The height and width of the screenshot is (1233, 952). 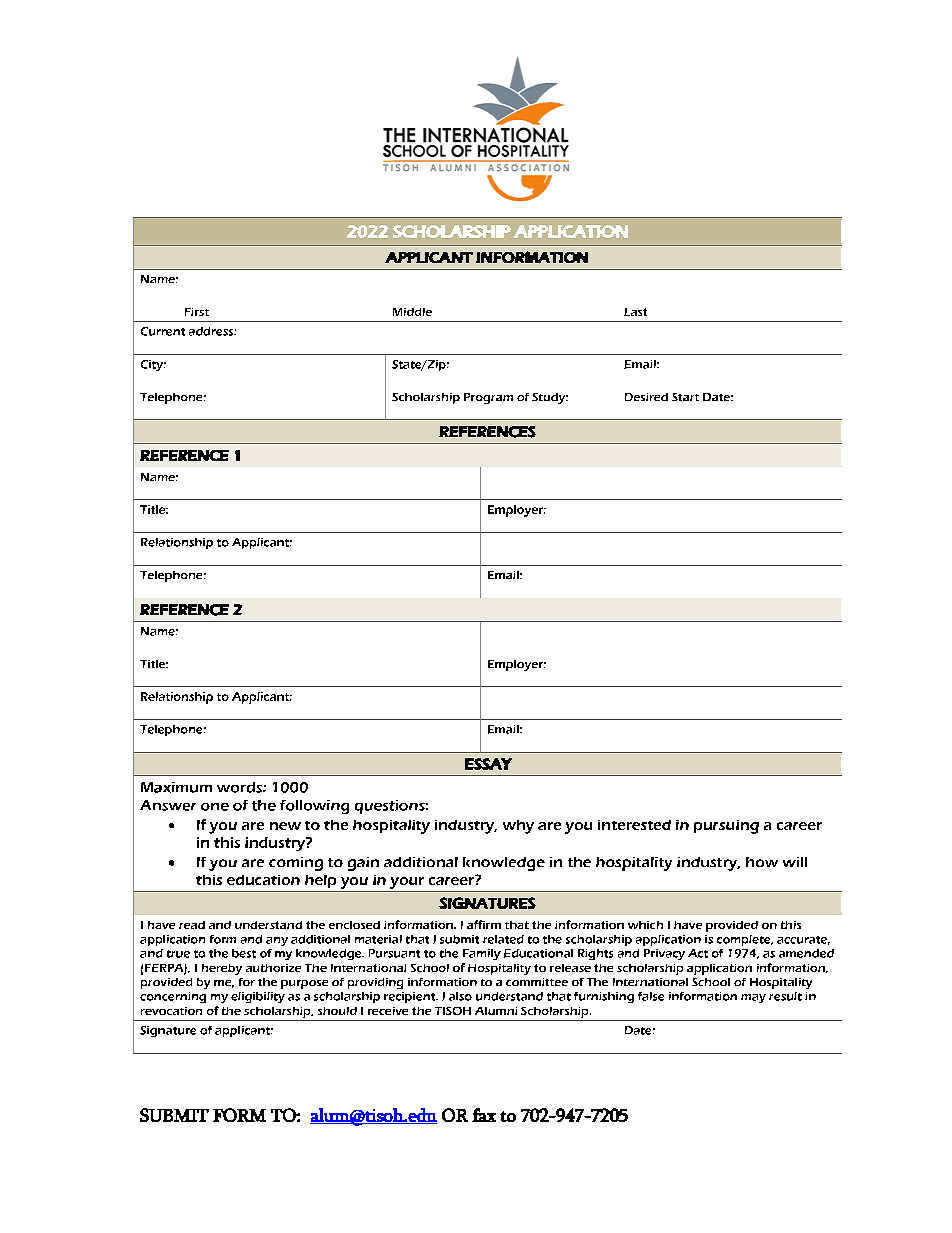 I want to click on pursuing, so click(x=726, y=827).
